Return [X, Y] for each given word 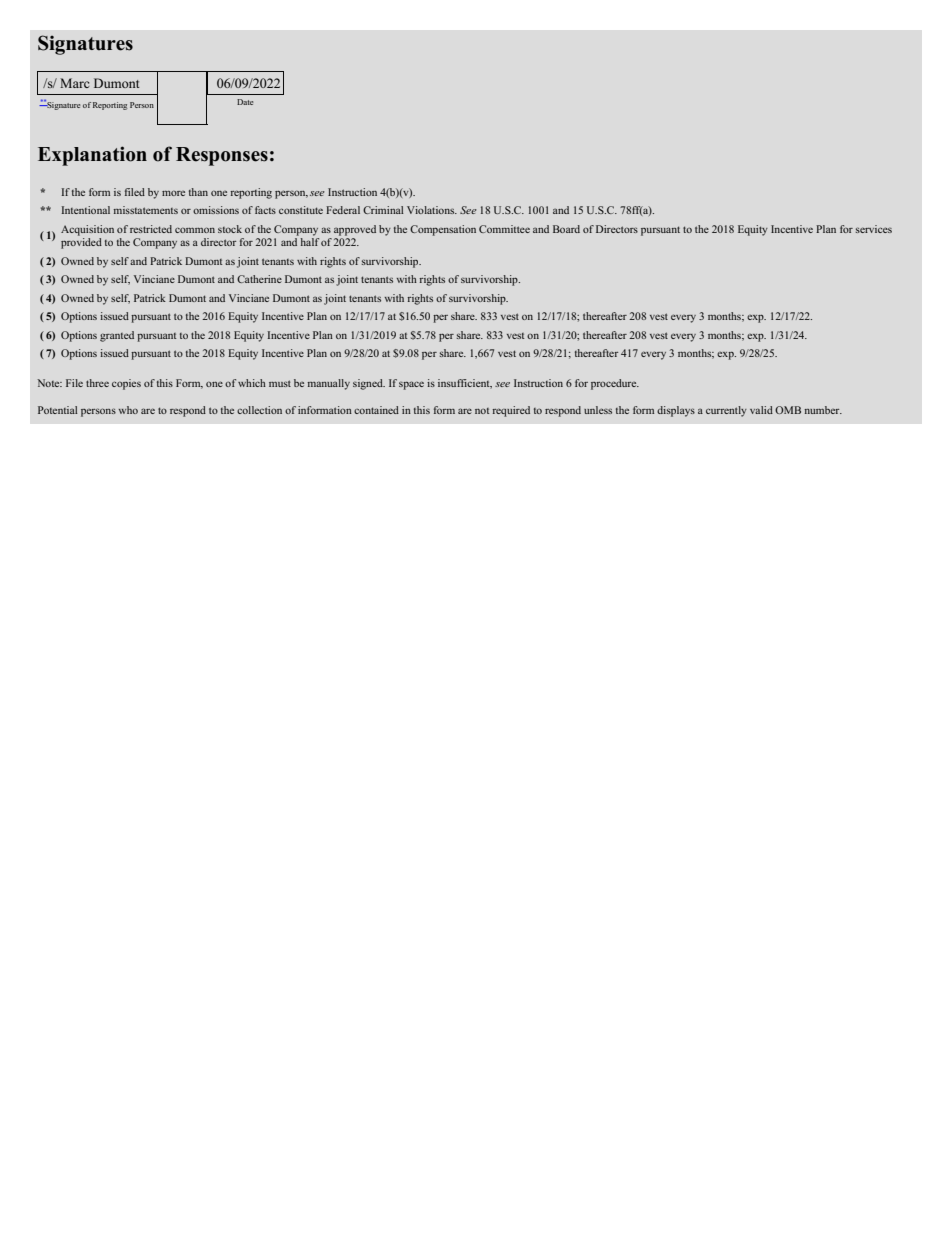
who [128, 410]
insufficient [465, 384]
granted [117, 336]
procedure [615, 384]
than [198, 192]
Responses [222, 156]
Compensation [443, 230]
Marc [74, 83]
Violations [432, 210]
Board [566, 229]
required [511, 411]
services [874, 229]
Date [245, 102]
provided [81, 243]
